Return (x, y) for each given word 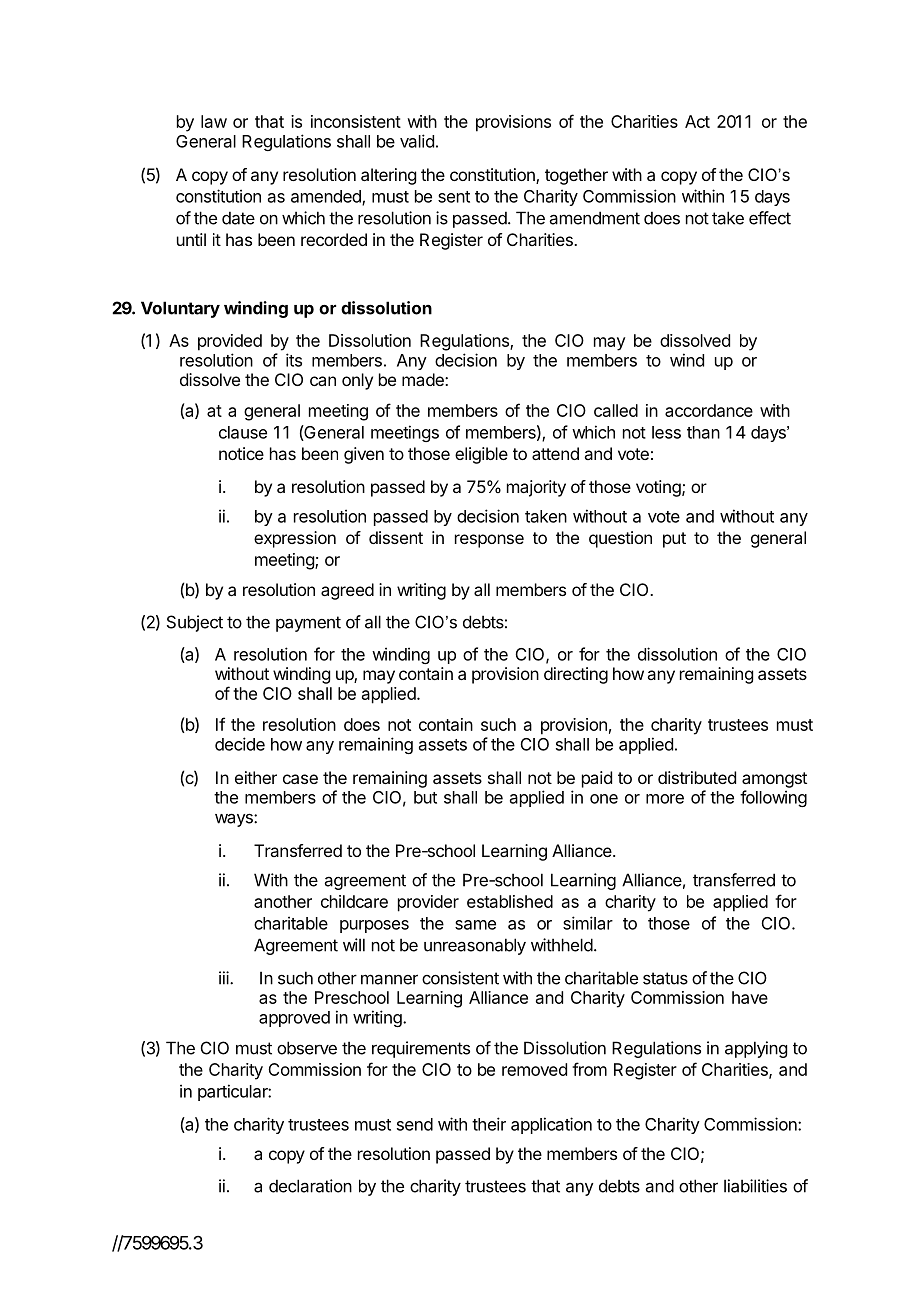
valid (417, 141)
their (489, 1124)
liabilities (755, 1186)
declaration (310, 1186)
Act (697, 121)
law (214, 121)
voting (659, 488)
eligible (481, 455)
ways (235, 820)
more (665, 799)
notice (241, 453)
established (510, 901)
